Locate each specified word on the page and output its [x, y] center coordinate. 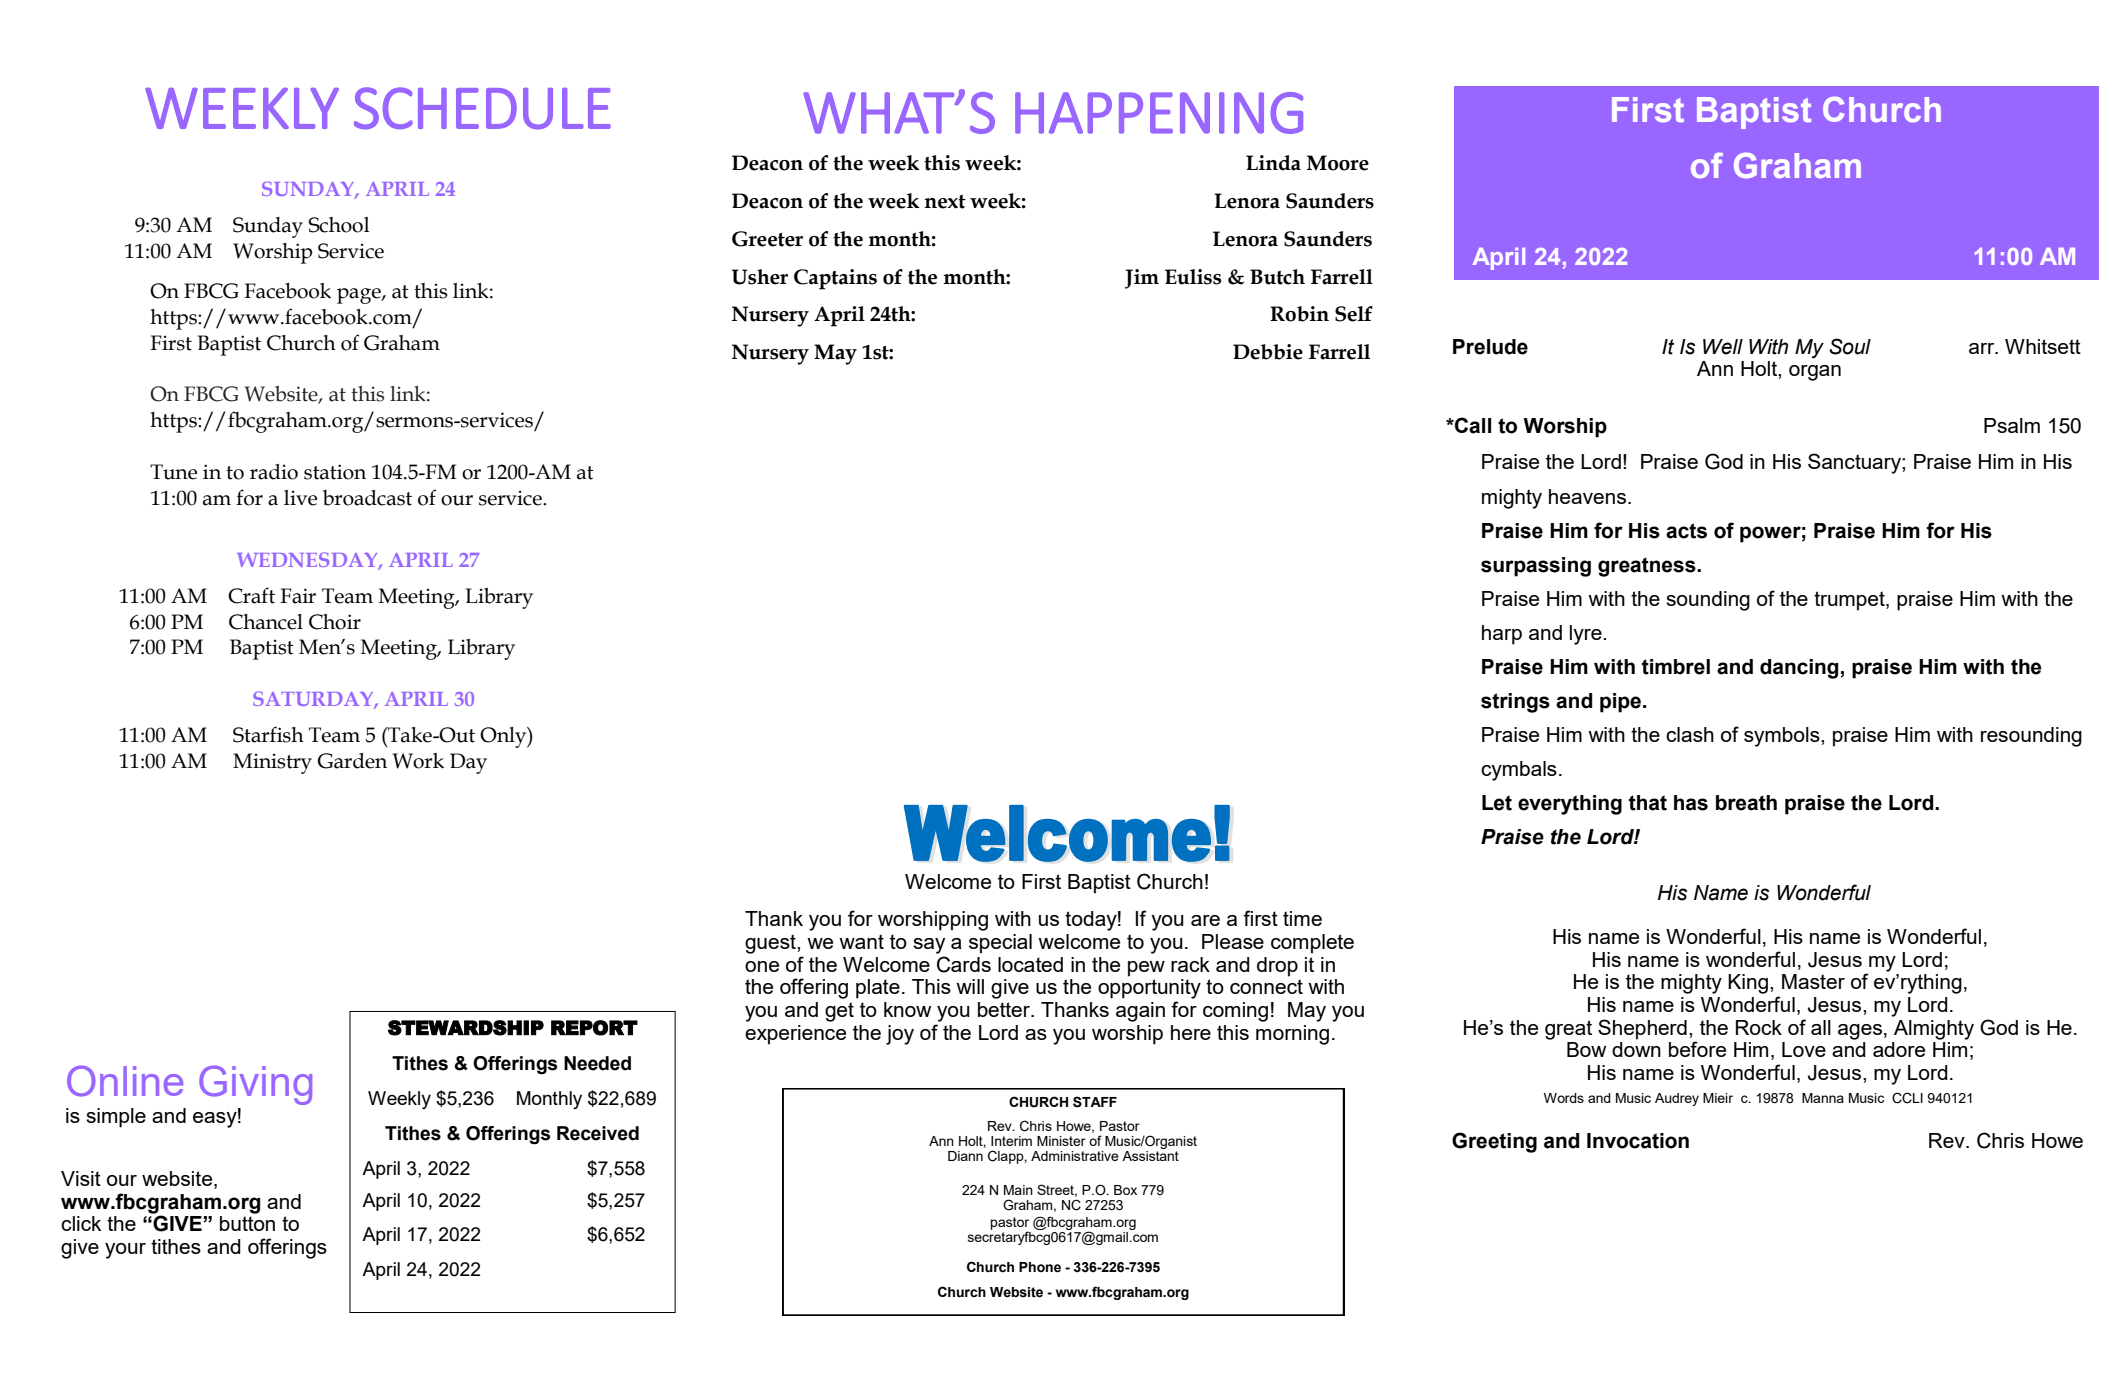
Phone [1040, 1267]
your [125, 1251]
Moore [1338, 163]
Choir [335, 622]
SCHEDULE [482, 108]
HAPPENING [1159, 113]
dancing [1799, 669]
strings [1515, 703]
